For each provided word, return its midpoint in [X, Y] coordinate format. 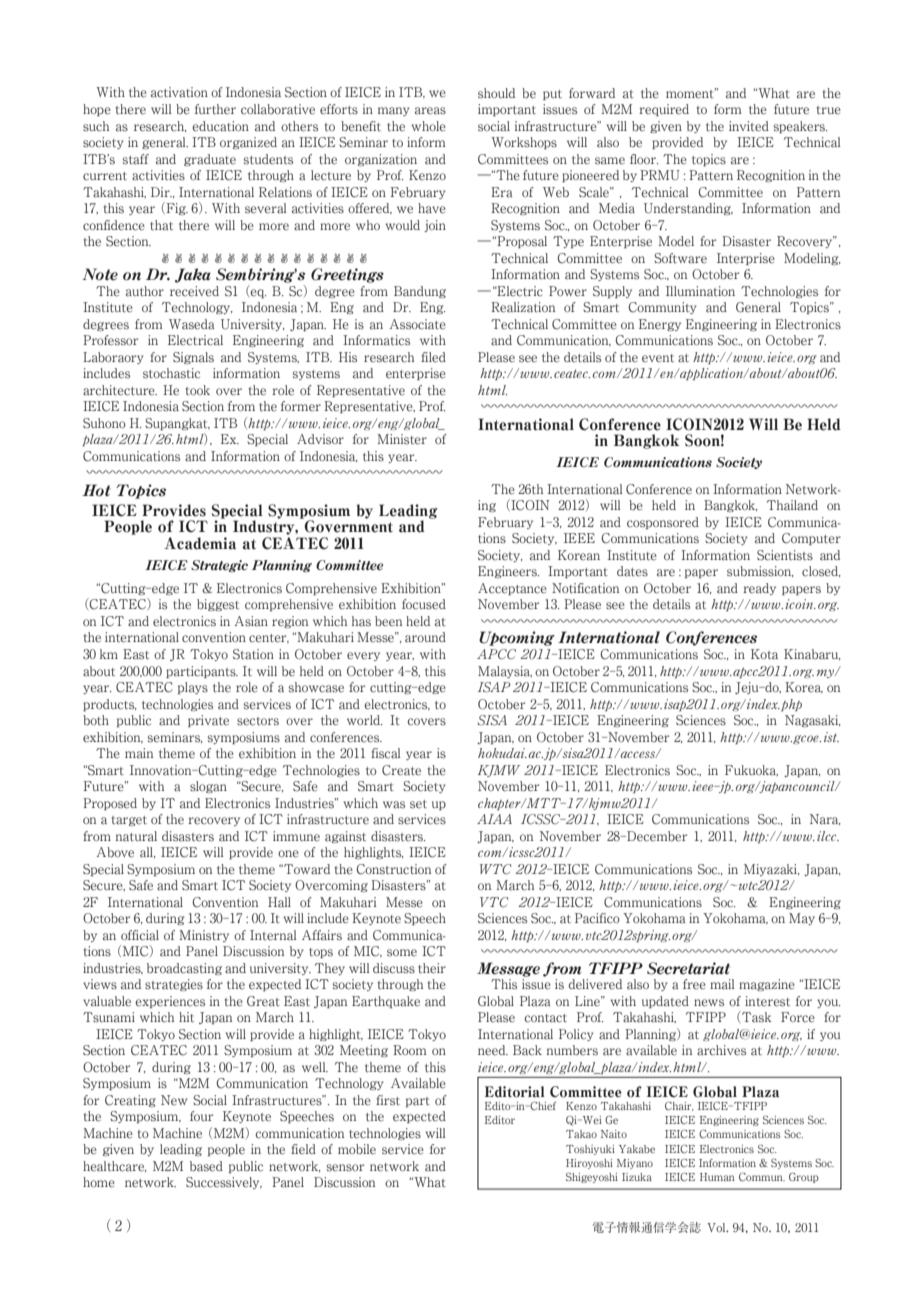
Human [717, 1177]
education [220, 126]
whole [428, 126]
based [206, 1166]
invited [749, 126]
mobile [357, 1149]
